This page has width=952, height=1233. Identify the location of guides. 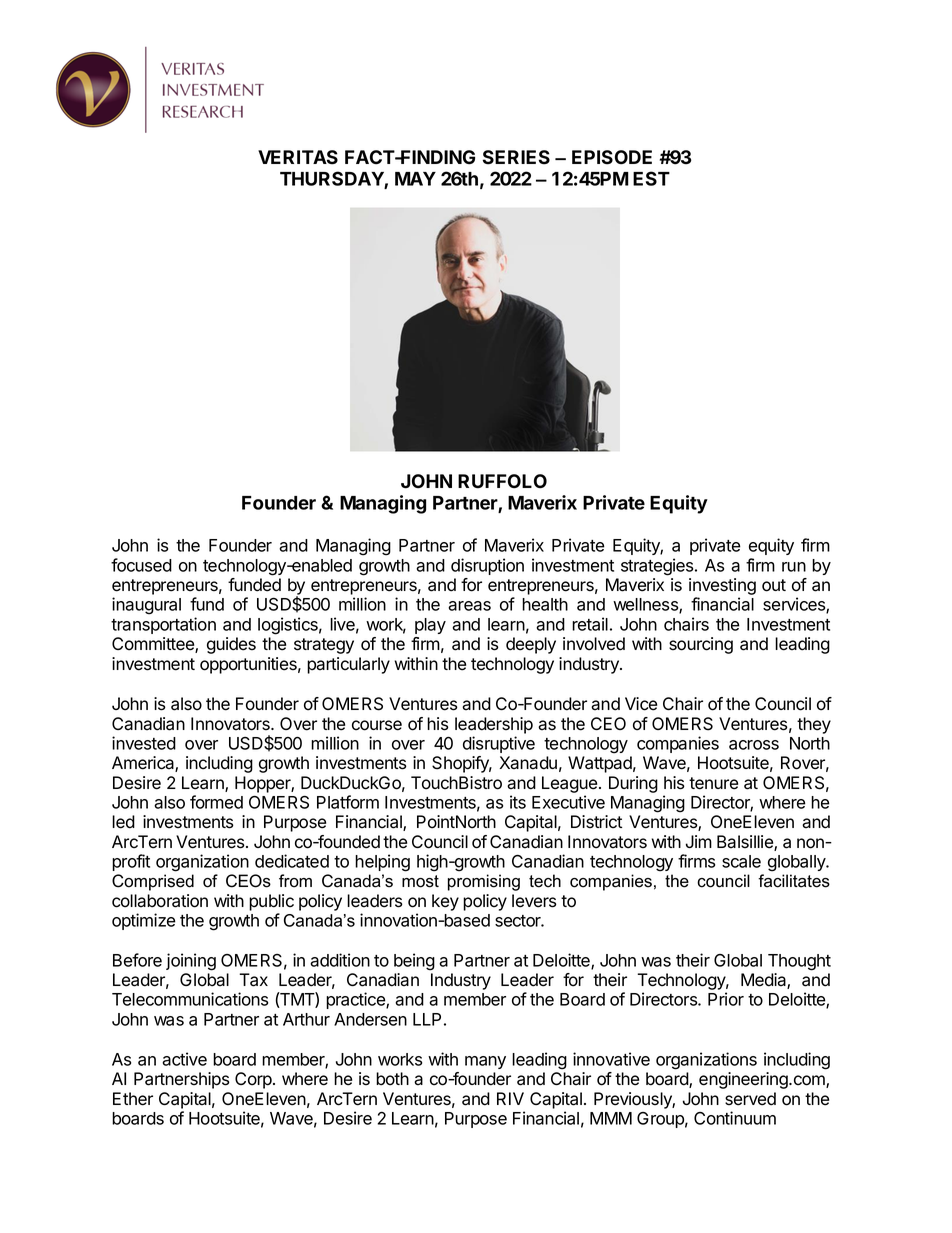
(231, 645).
